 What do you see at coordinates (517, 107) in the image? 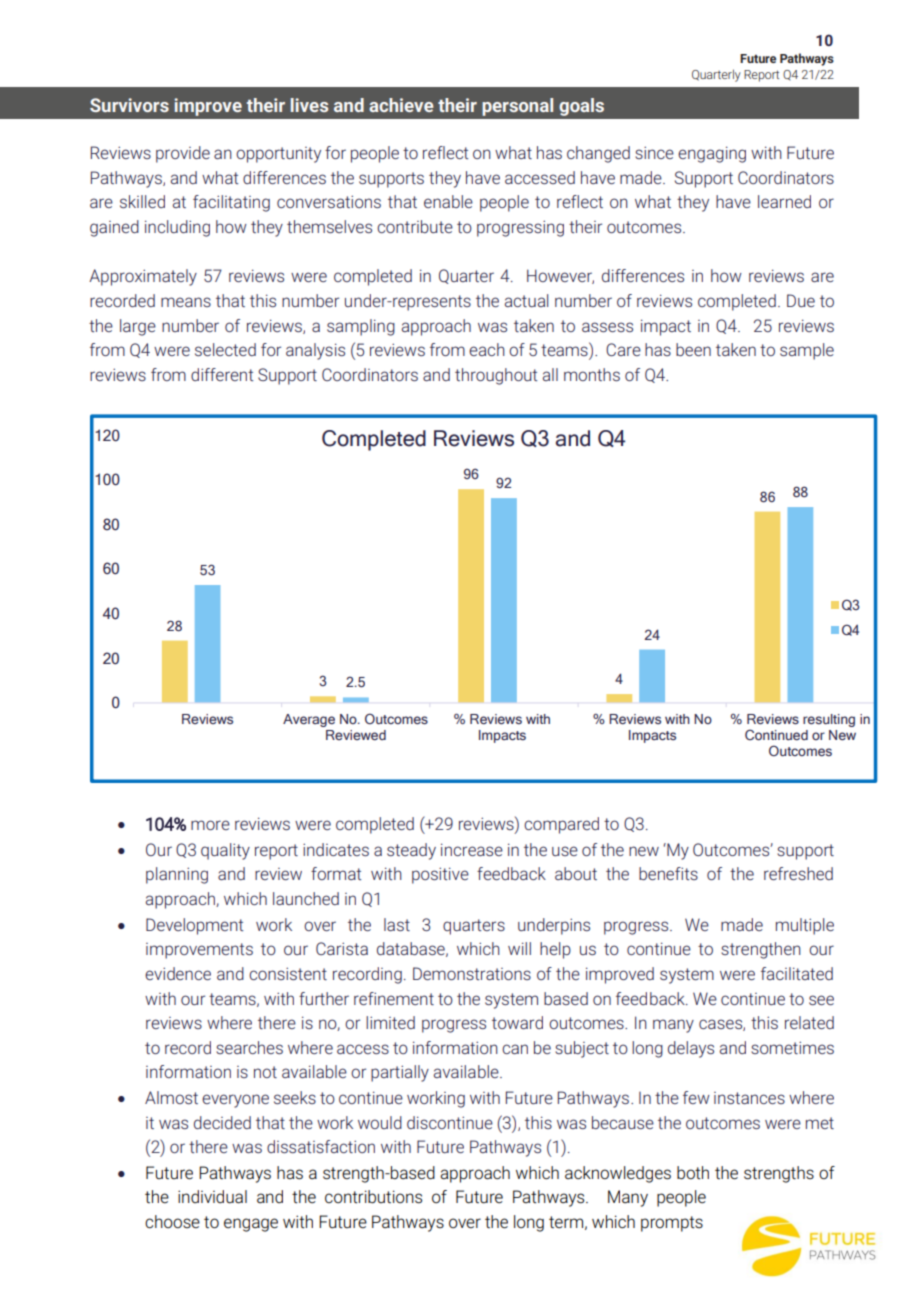
I see `personal` at bounding box center [517, 107].
